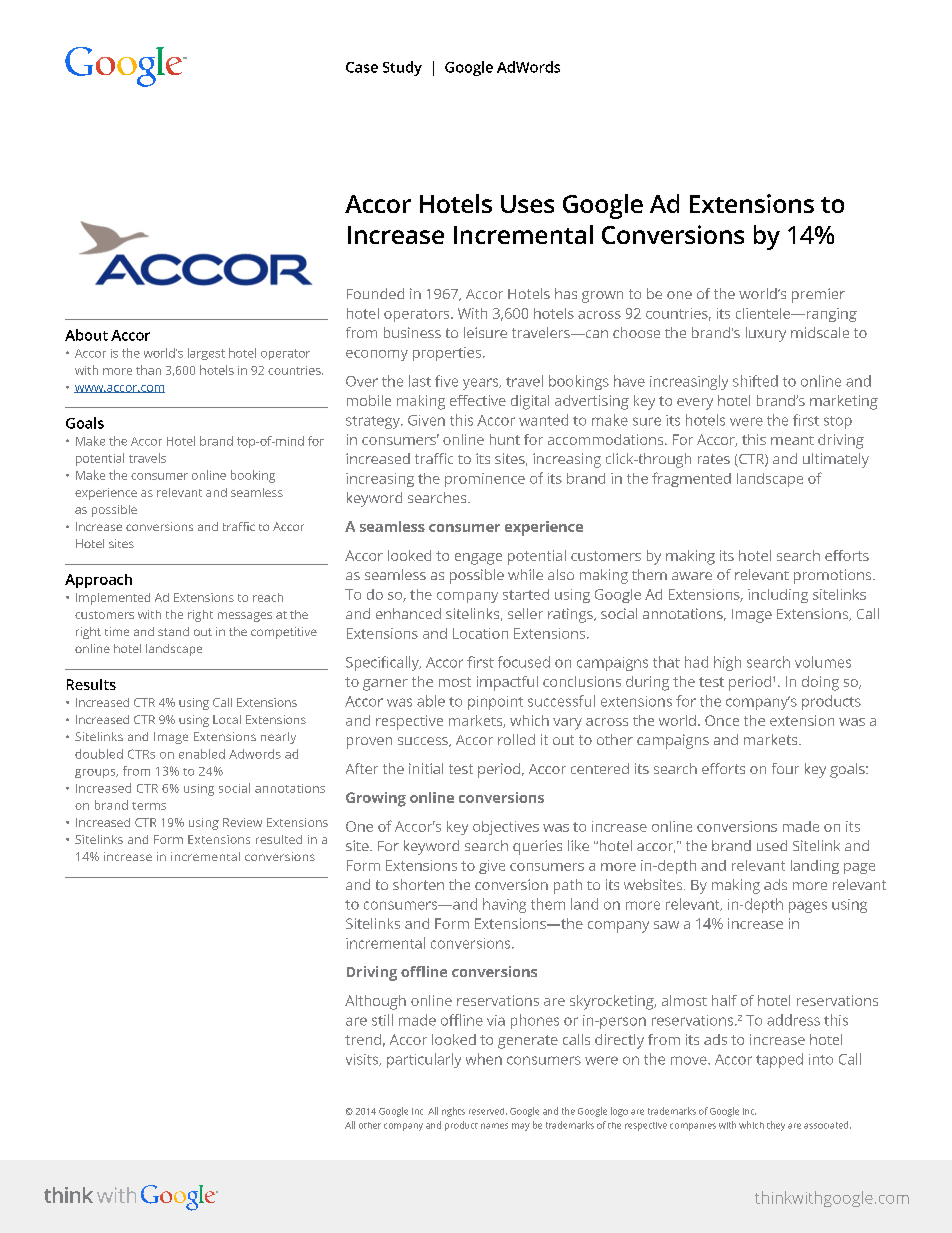  I want to click on names, so click(494, 1126).
